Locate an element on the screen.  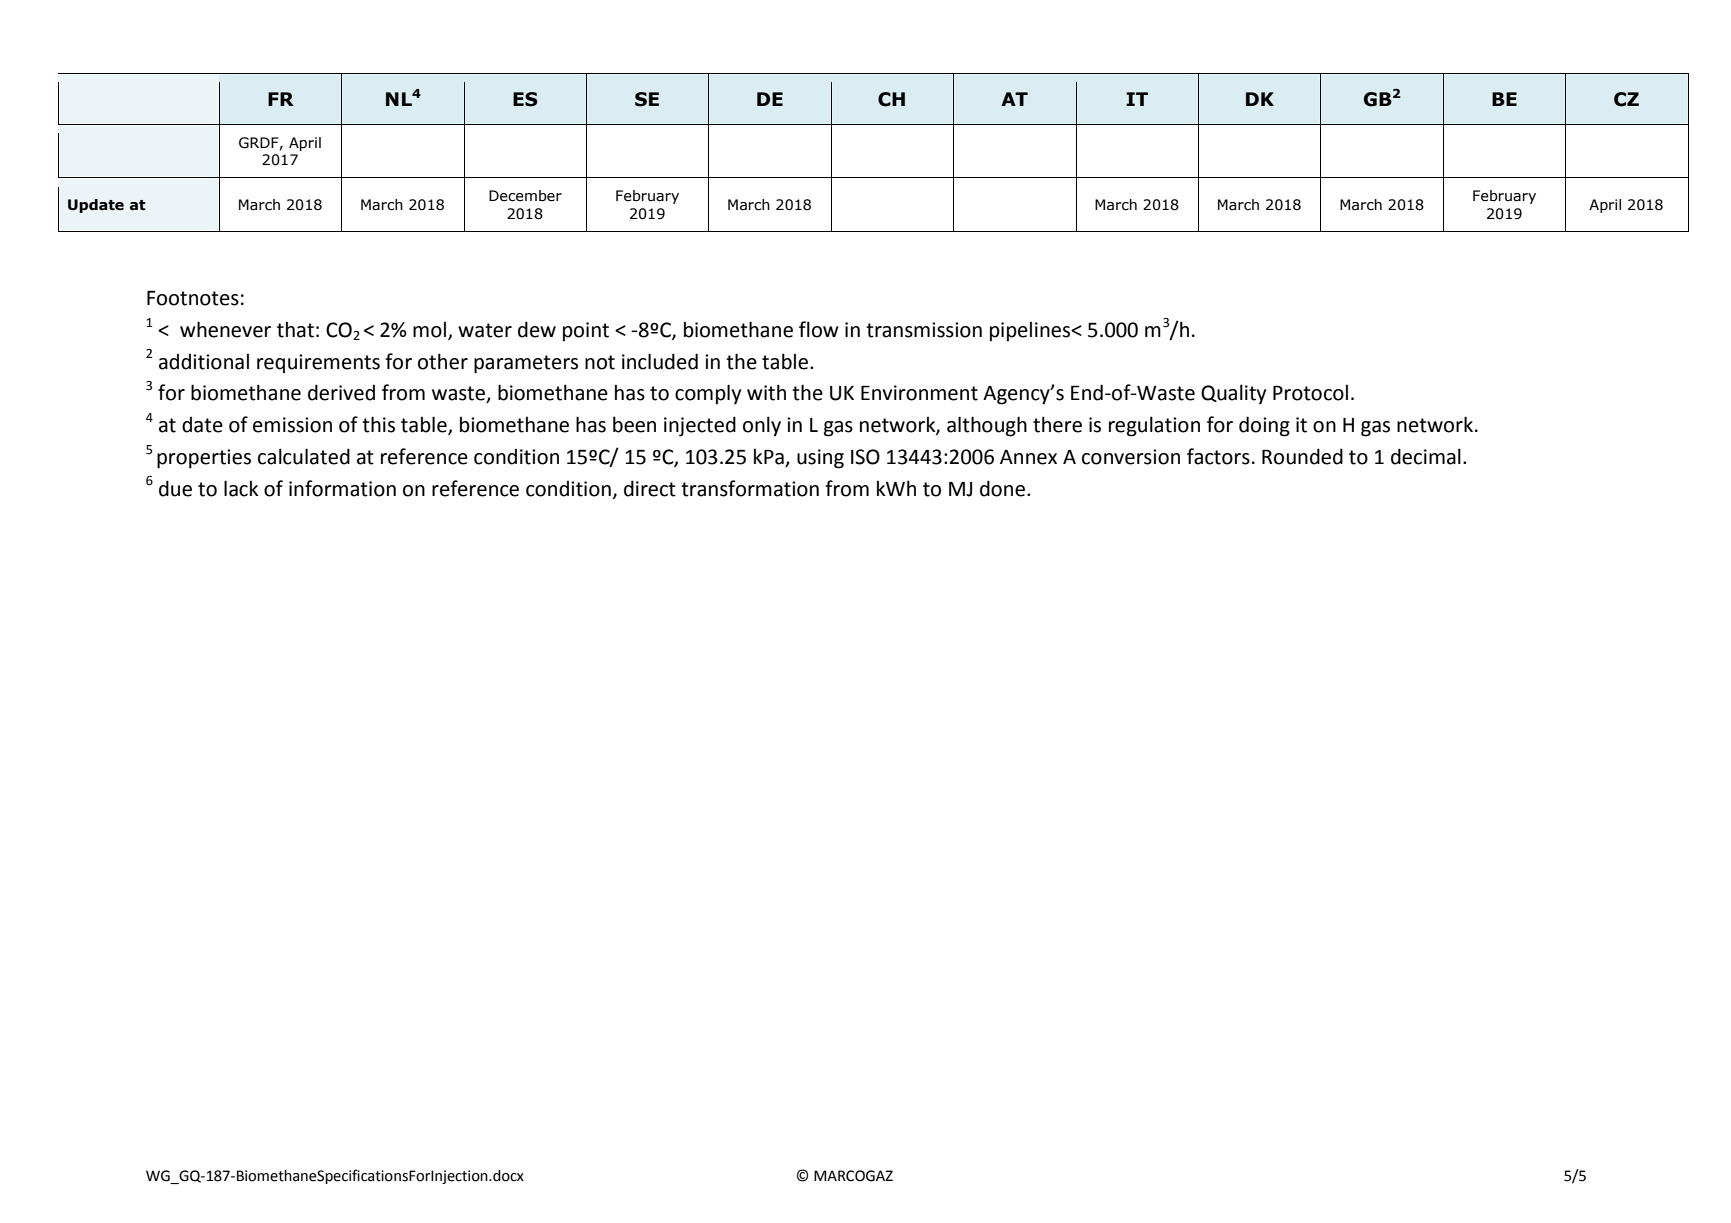
flow is located at coordinates (819, 329).
